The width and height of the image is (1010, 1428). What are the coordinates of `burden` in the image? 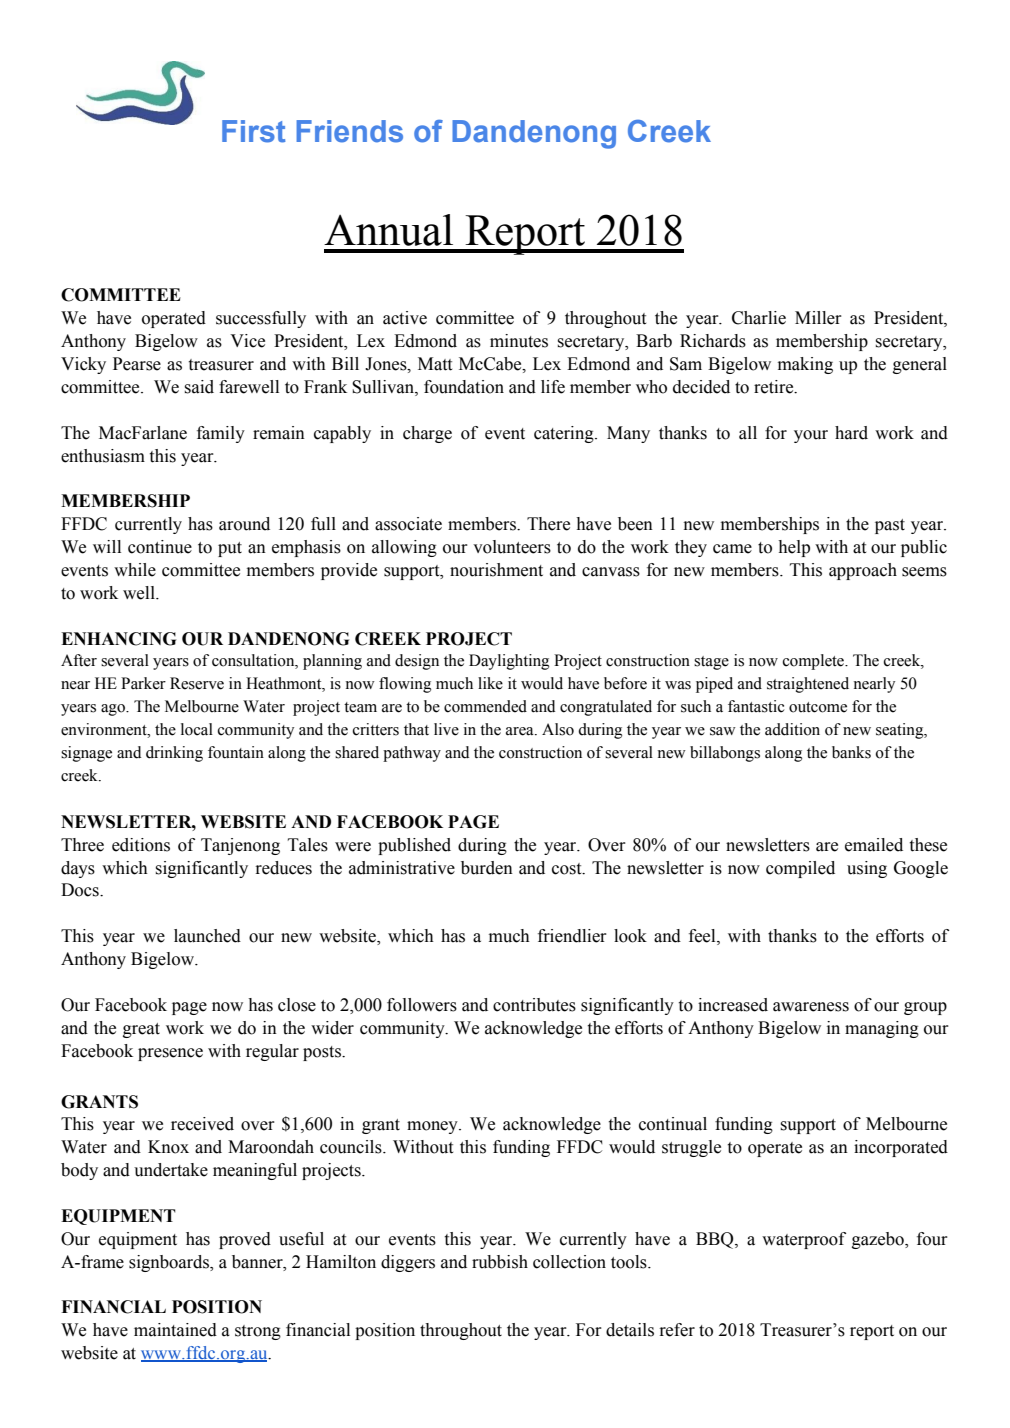 It's located at (487, 868).
